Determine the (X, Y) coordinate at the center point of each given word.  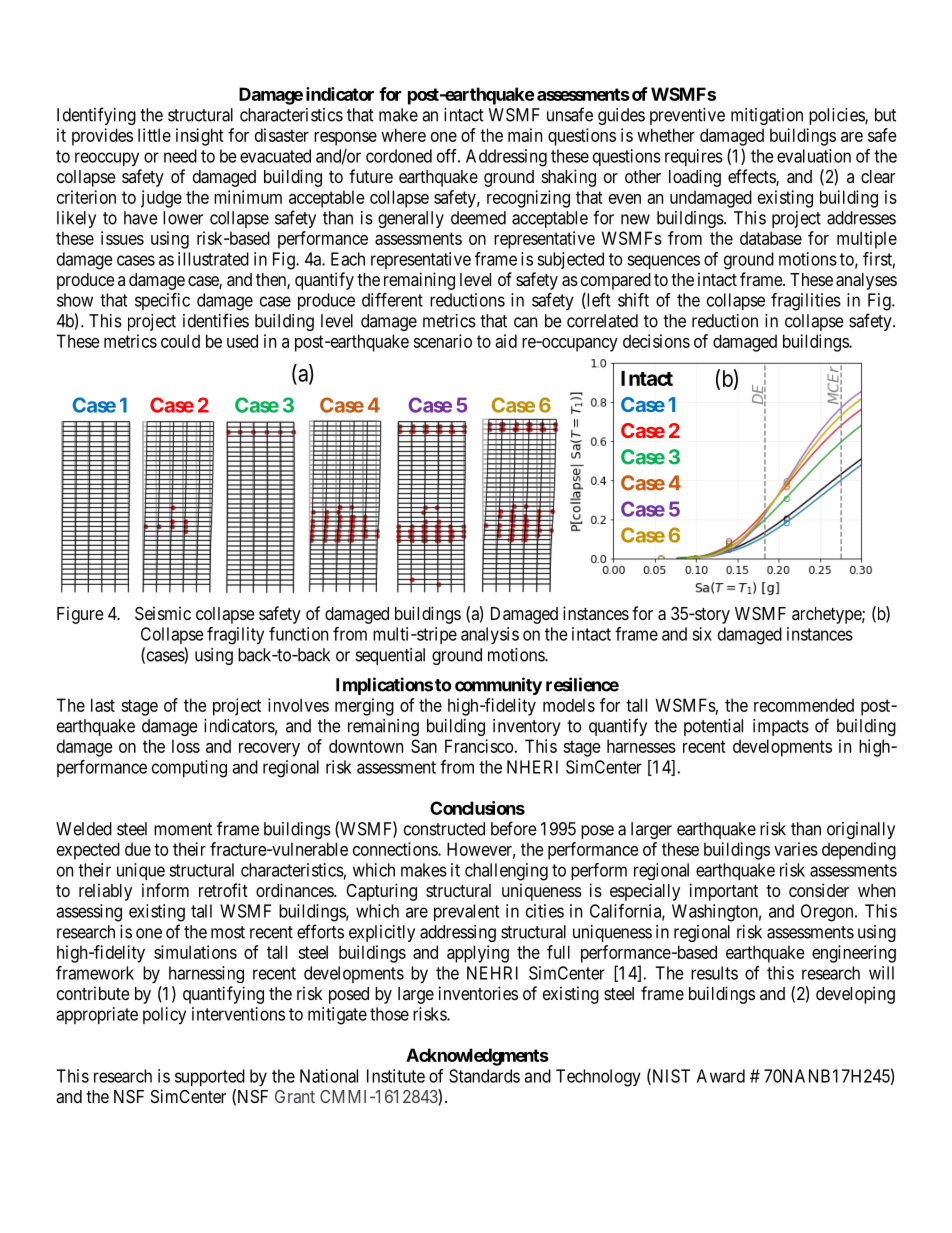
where (403, 135)
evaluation (814, 156)
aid (506, 341)
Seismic (163, 613)
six (702, 634)
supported (210, 1077)
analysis (490, 636)
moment (183, 829)
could (180, 341)
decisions (656, 341)
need (180, 156)
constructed (444, 829)
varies (796, 849)
